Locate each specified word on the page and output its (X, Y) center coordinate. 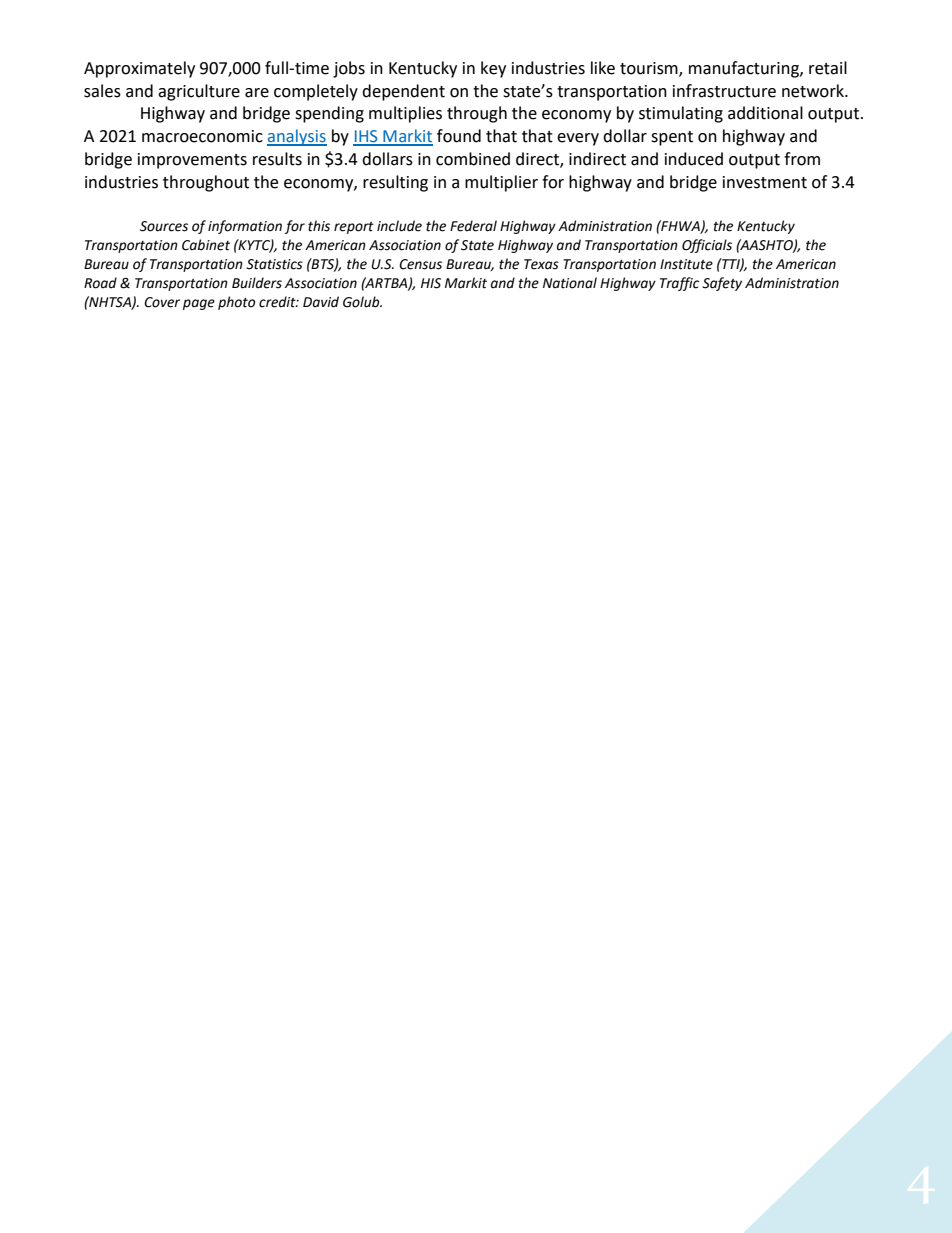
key (493, 69)
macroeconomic (202, 136)
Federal (473, 226)
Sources (164, 226)
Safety (722, 284)
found (459, 136)
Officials (707, 246)
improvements (192, 161)
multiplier (501, 183)
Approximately (139, 69)
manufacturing (745, 69)
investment (765, 182)
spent (672, 138)
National (570, 283)
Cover (162, 302)
